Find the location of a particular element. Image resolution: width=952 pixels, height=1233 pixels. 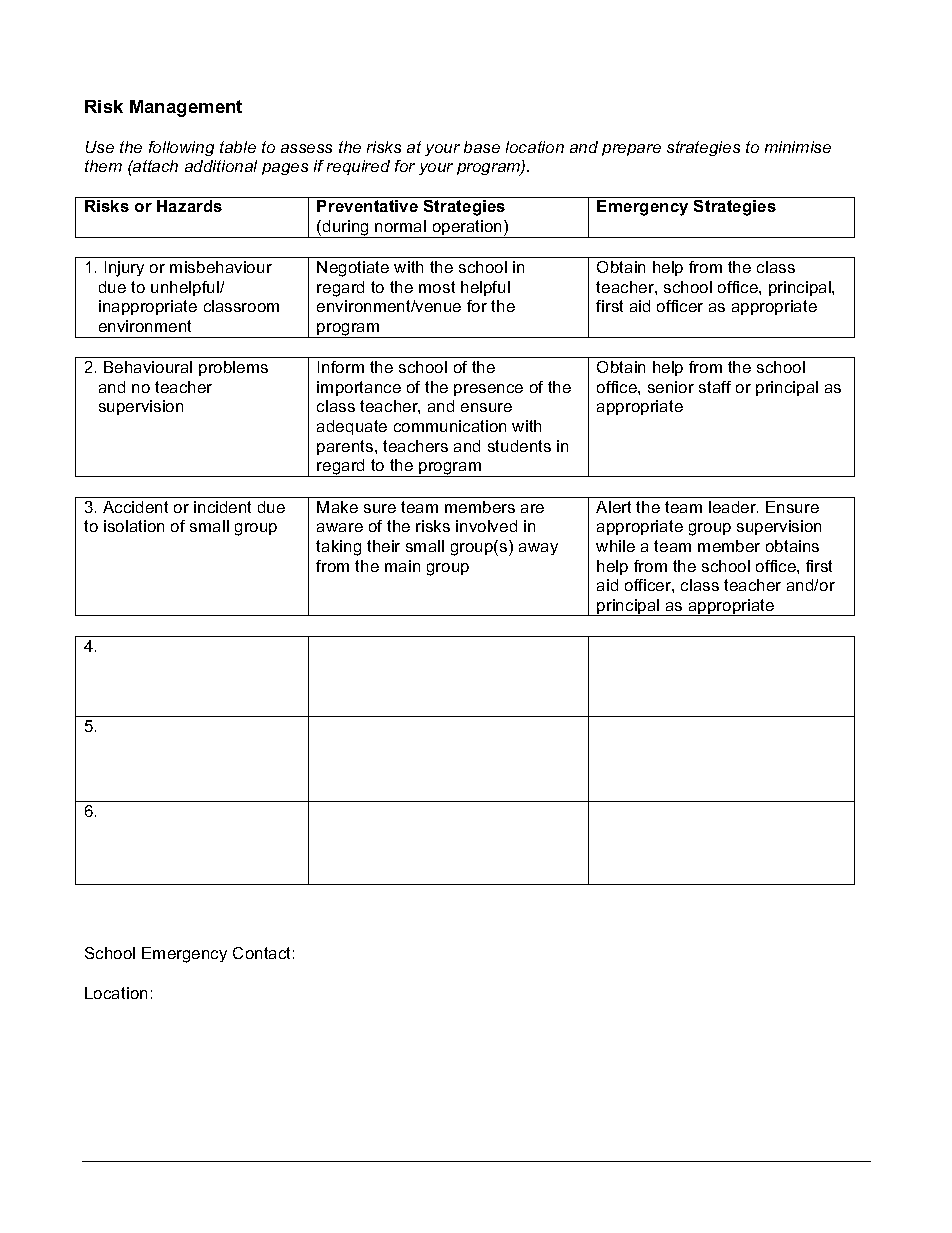

Behavioural is located at coordinates (148, 367).
